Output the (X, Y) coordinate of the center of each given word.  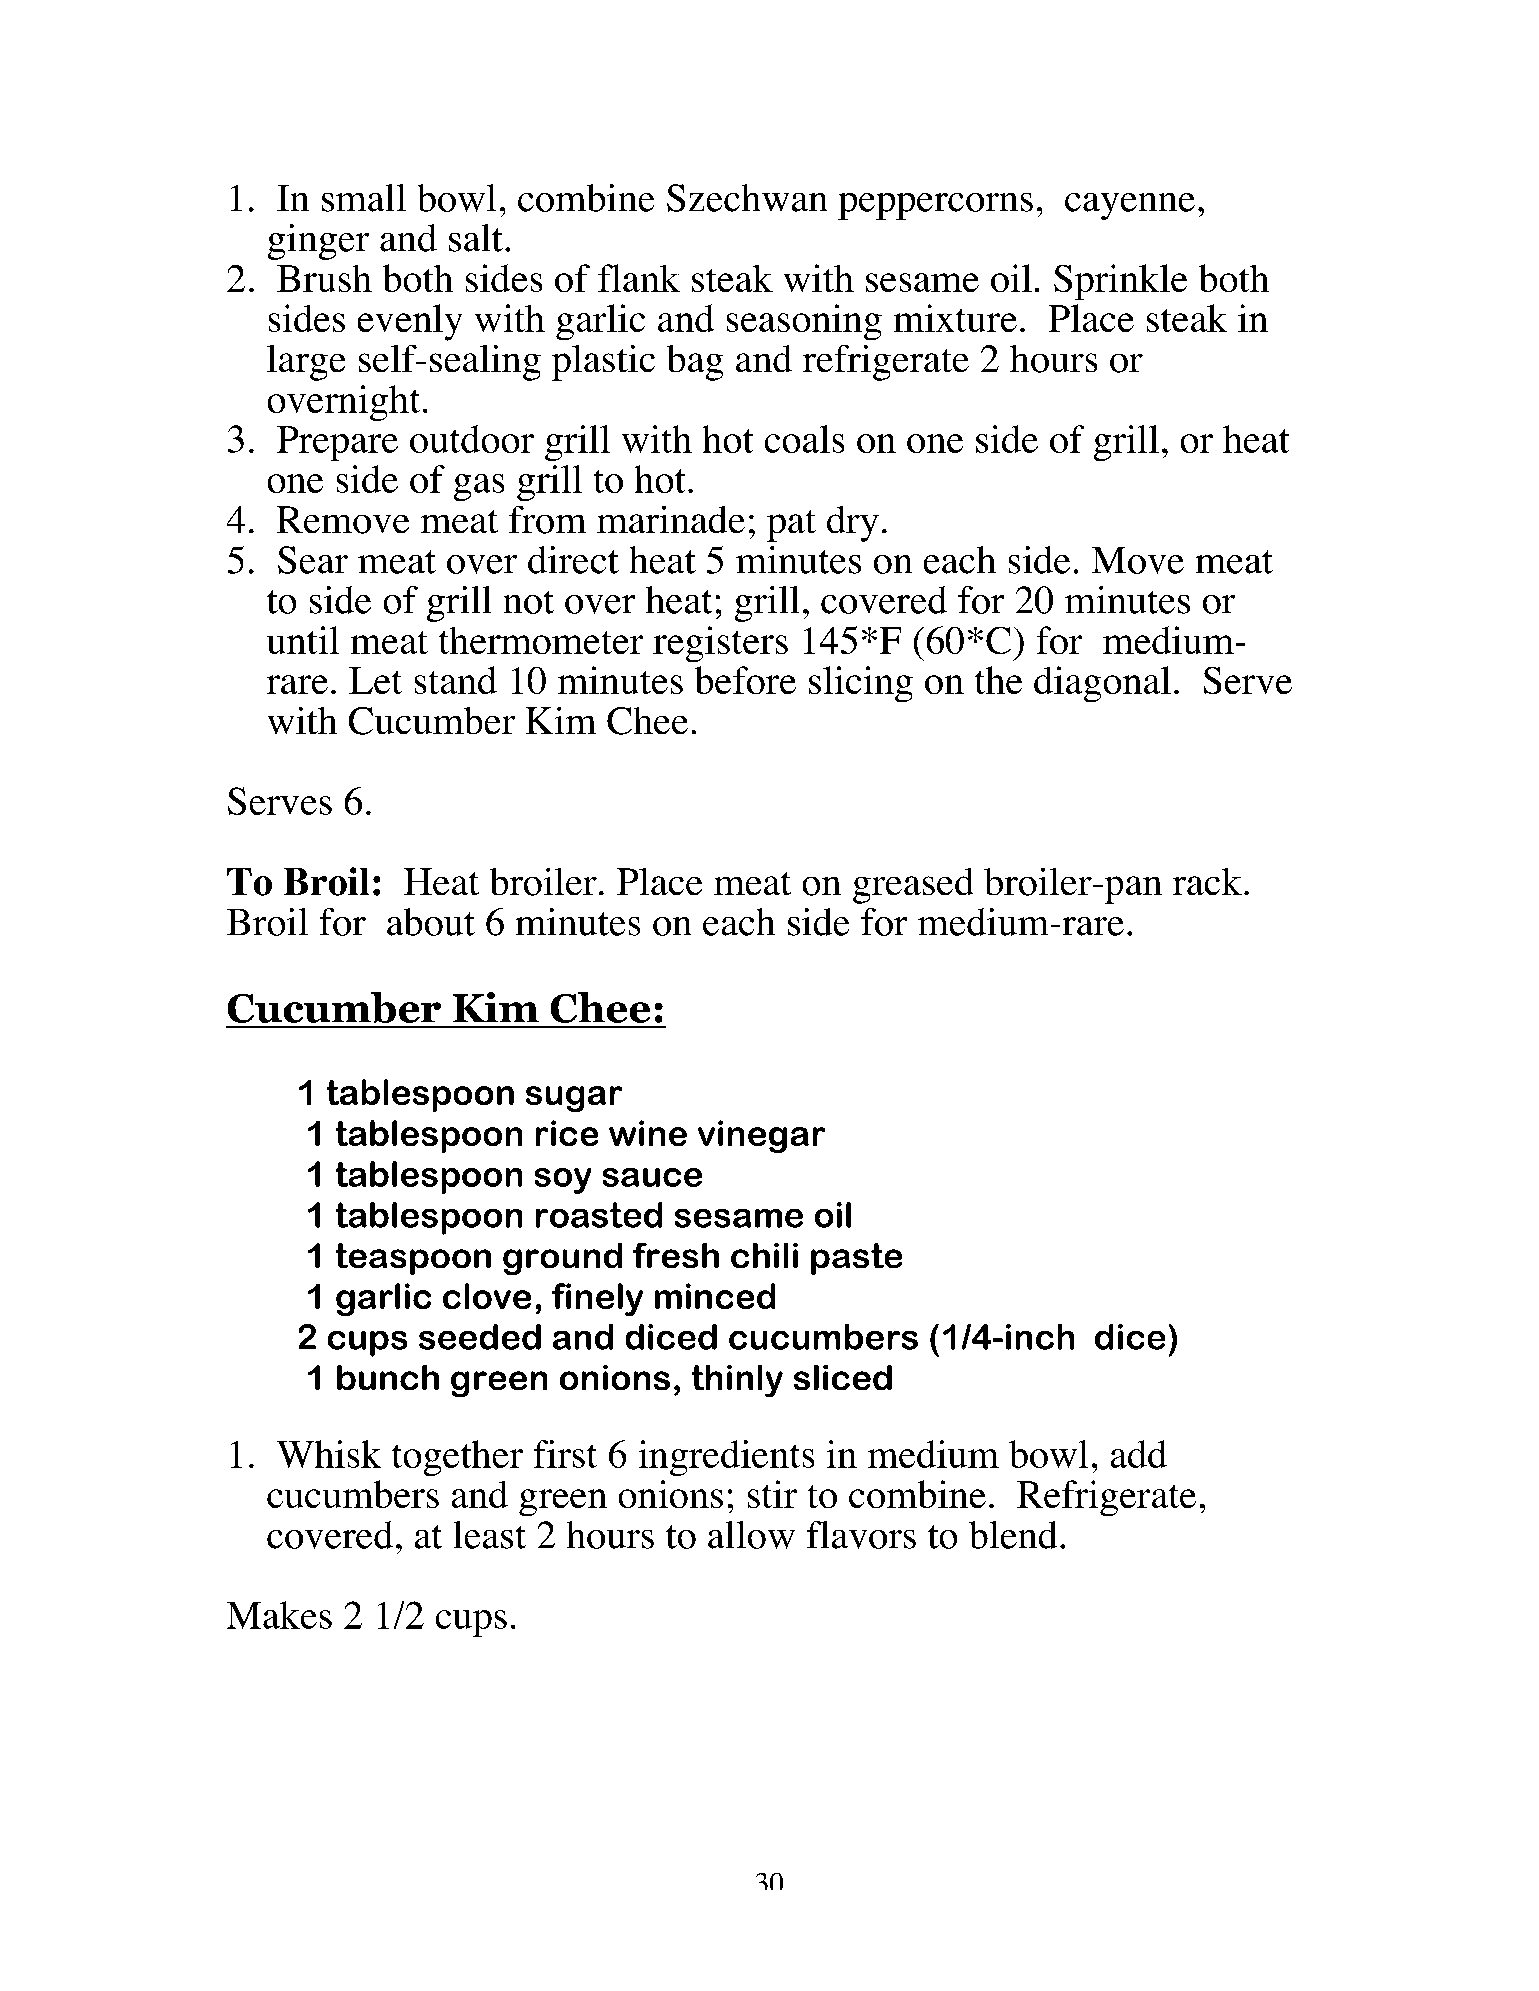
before (745, 680)
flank (639, 278)
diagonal (1102, 684)
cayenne (1130, 206)
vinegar (761, 1136)
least (490, 1535)
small (364, 198)
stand (456, 680)
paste (856, 1259)
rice (567, 1133)
